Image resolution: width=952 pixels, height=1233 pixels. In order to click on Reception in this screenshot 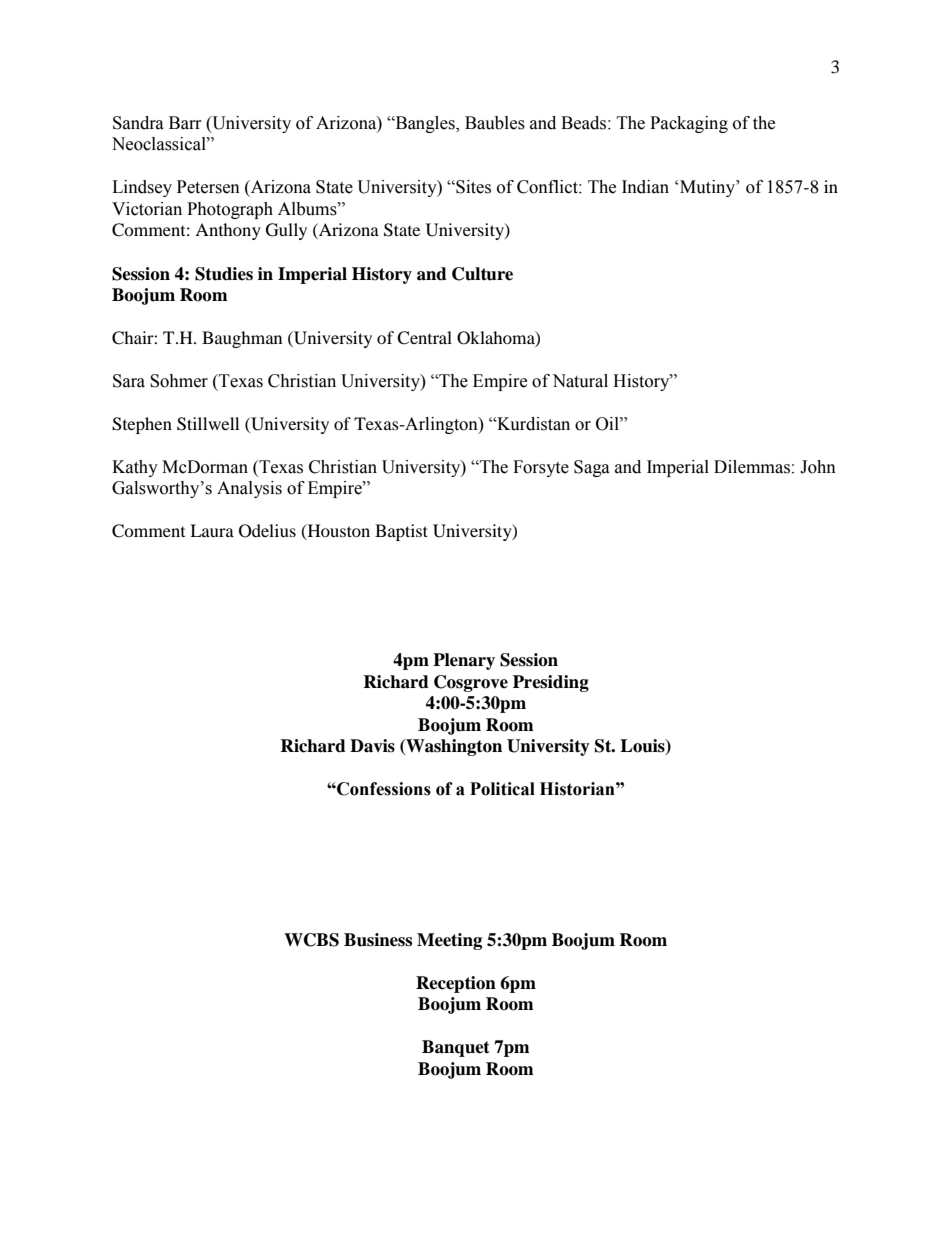, I will do `click(456, 984)`.
